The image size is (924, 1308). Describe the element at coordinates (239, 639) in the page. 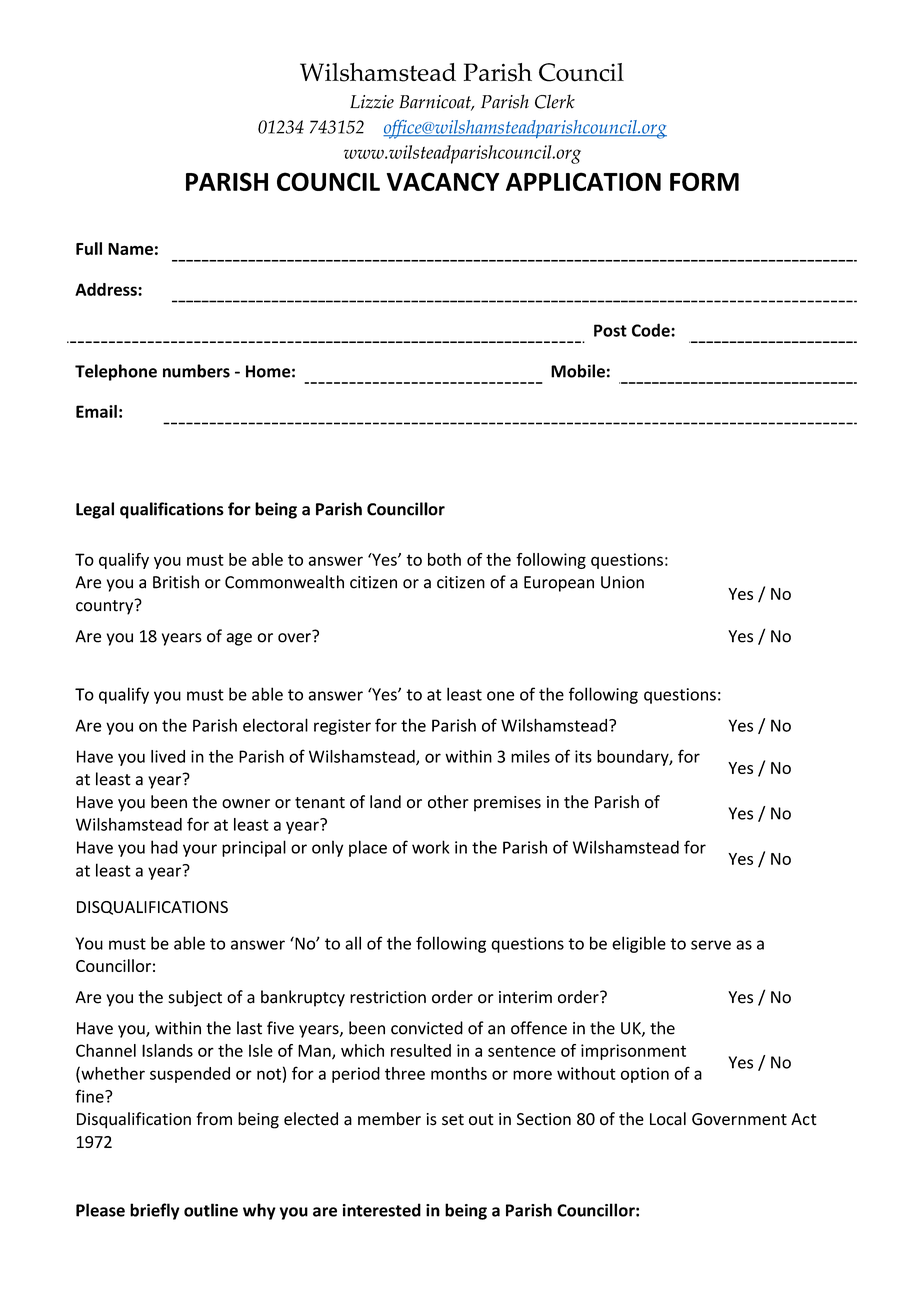

I see `age` at that location.
